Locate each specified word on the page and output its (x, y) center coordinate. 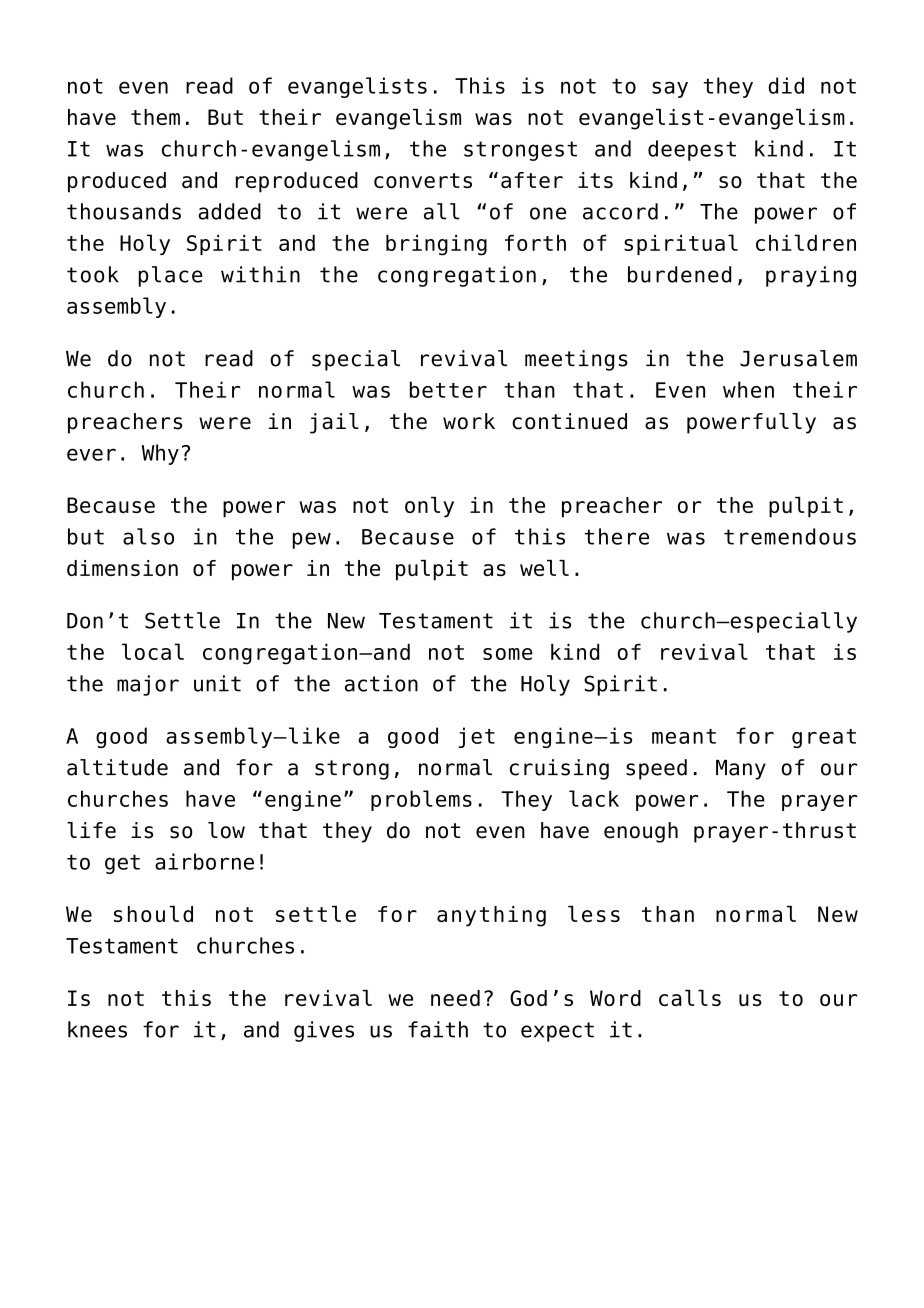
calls (690, 998)
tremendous (790, 536)
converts (423, 180)
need (455, 998)
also (148, 536)
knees (97, 1029)
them (155, 117)
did (786, 85)
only (429, 507)
